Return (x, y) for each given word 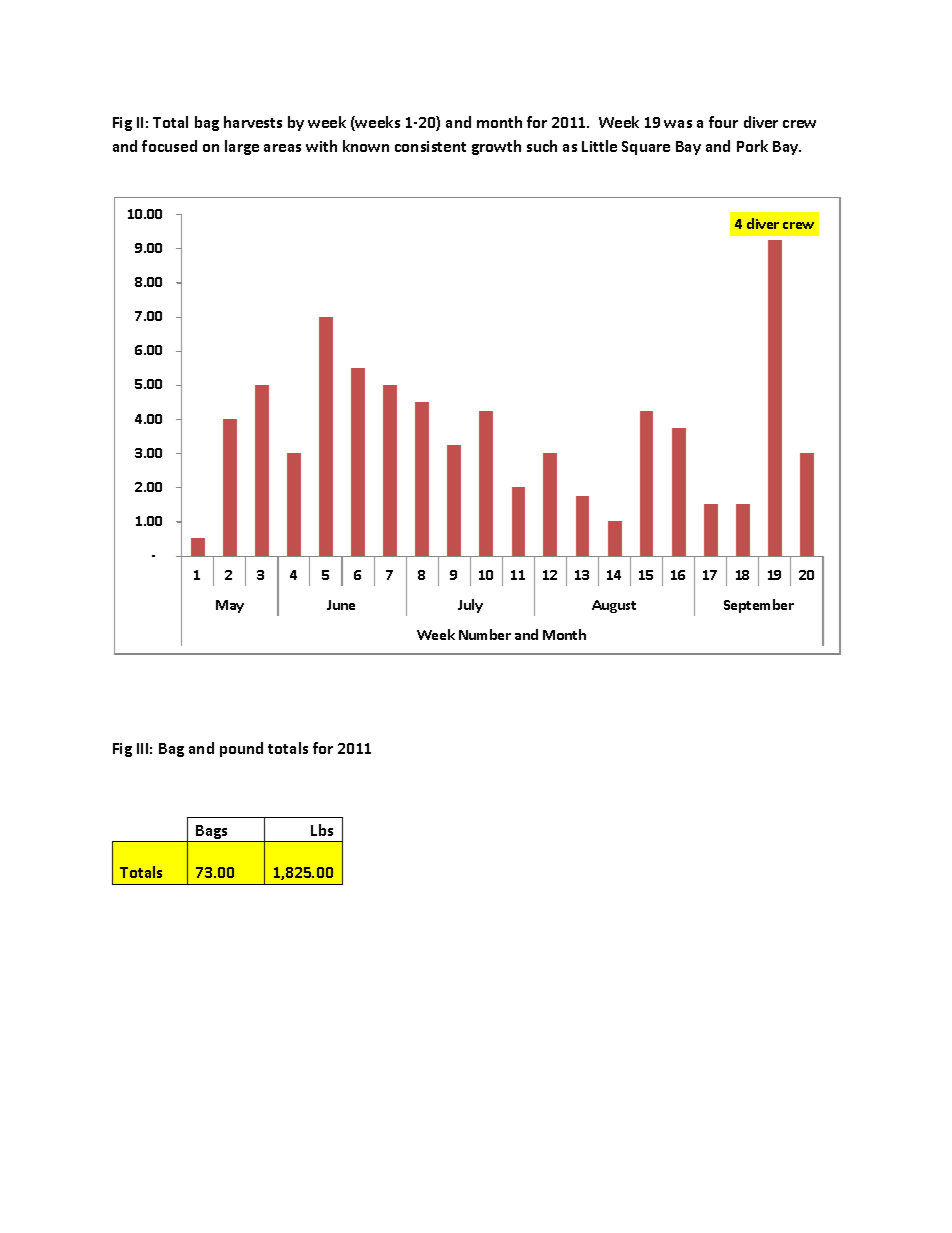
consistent (430, 146)
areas (282, 148)
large (242, 147)
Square (646, 148)
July (470, 606)
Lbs (322, 830)
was (678, 124)
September (759, 606)
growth (496, 147)
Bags (212, 833)
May (230, 606)
